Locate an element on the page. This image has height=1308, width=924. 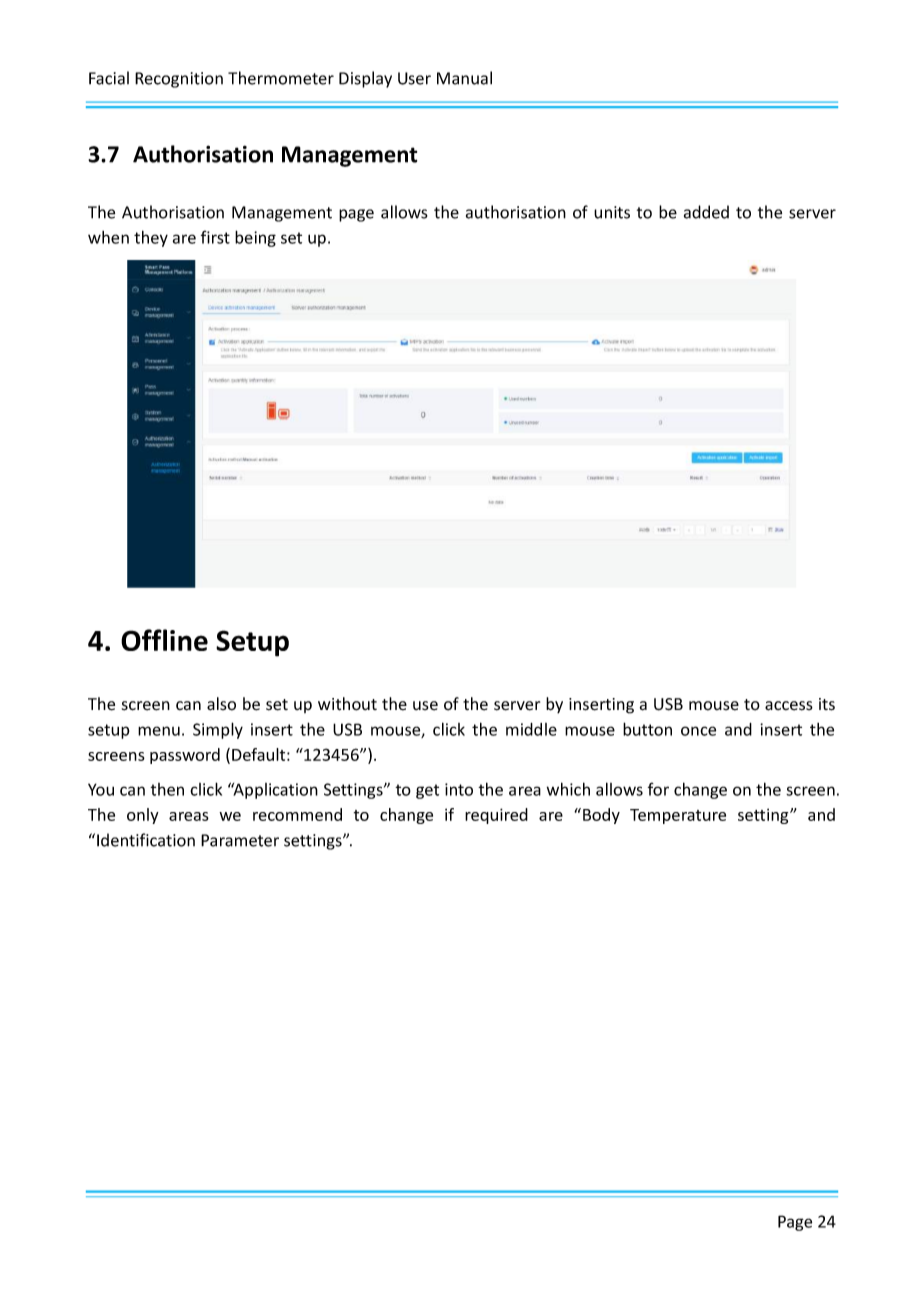
they is located at coordinates (151, 238).
